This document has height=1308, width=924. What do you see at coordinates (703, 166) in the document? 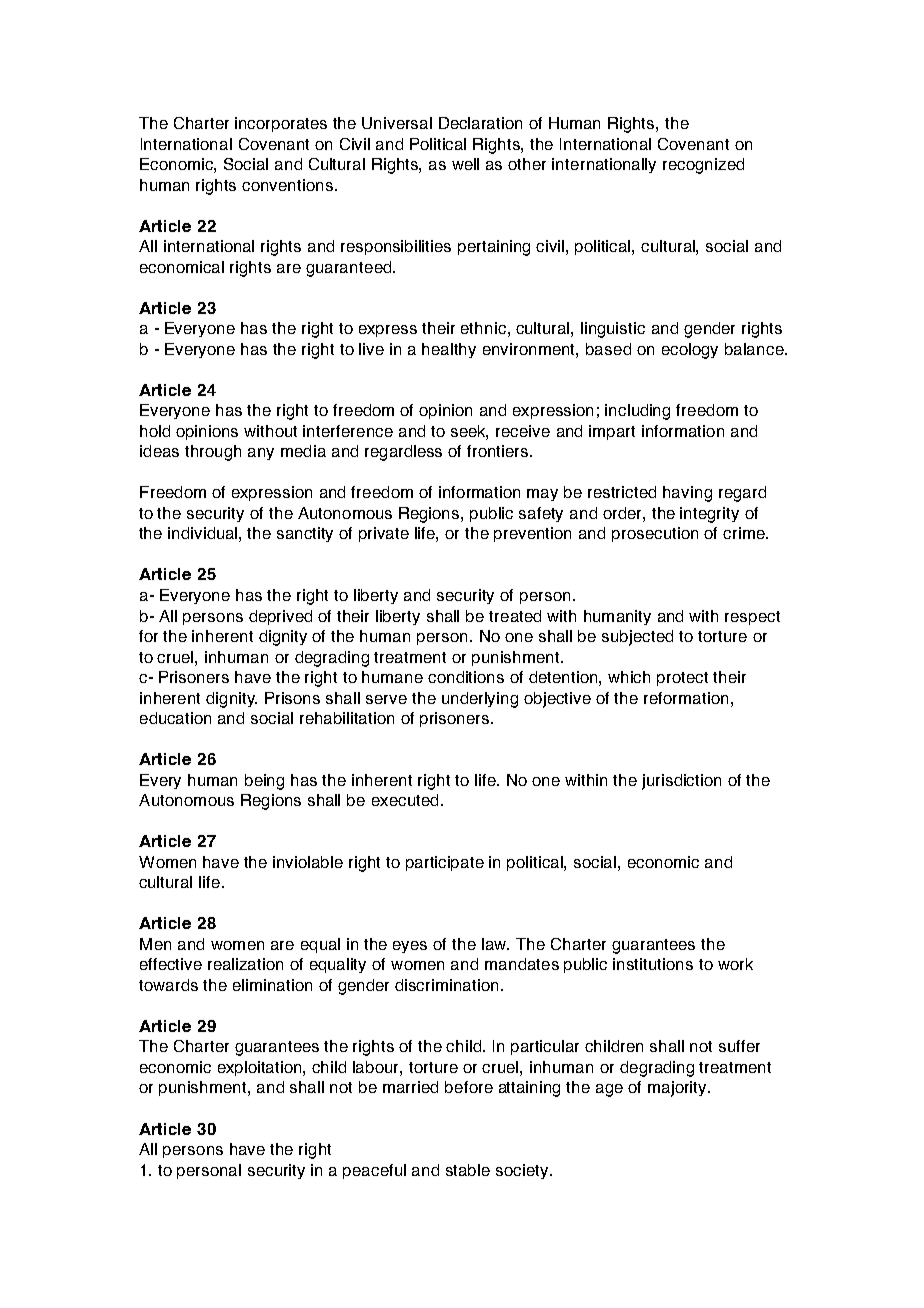
I see `recognized` at bounding box center [703, 166].
